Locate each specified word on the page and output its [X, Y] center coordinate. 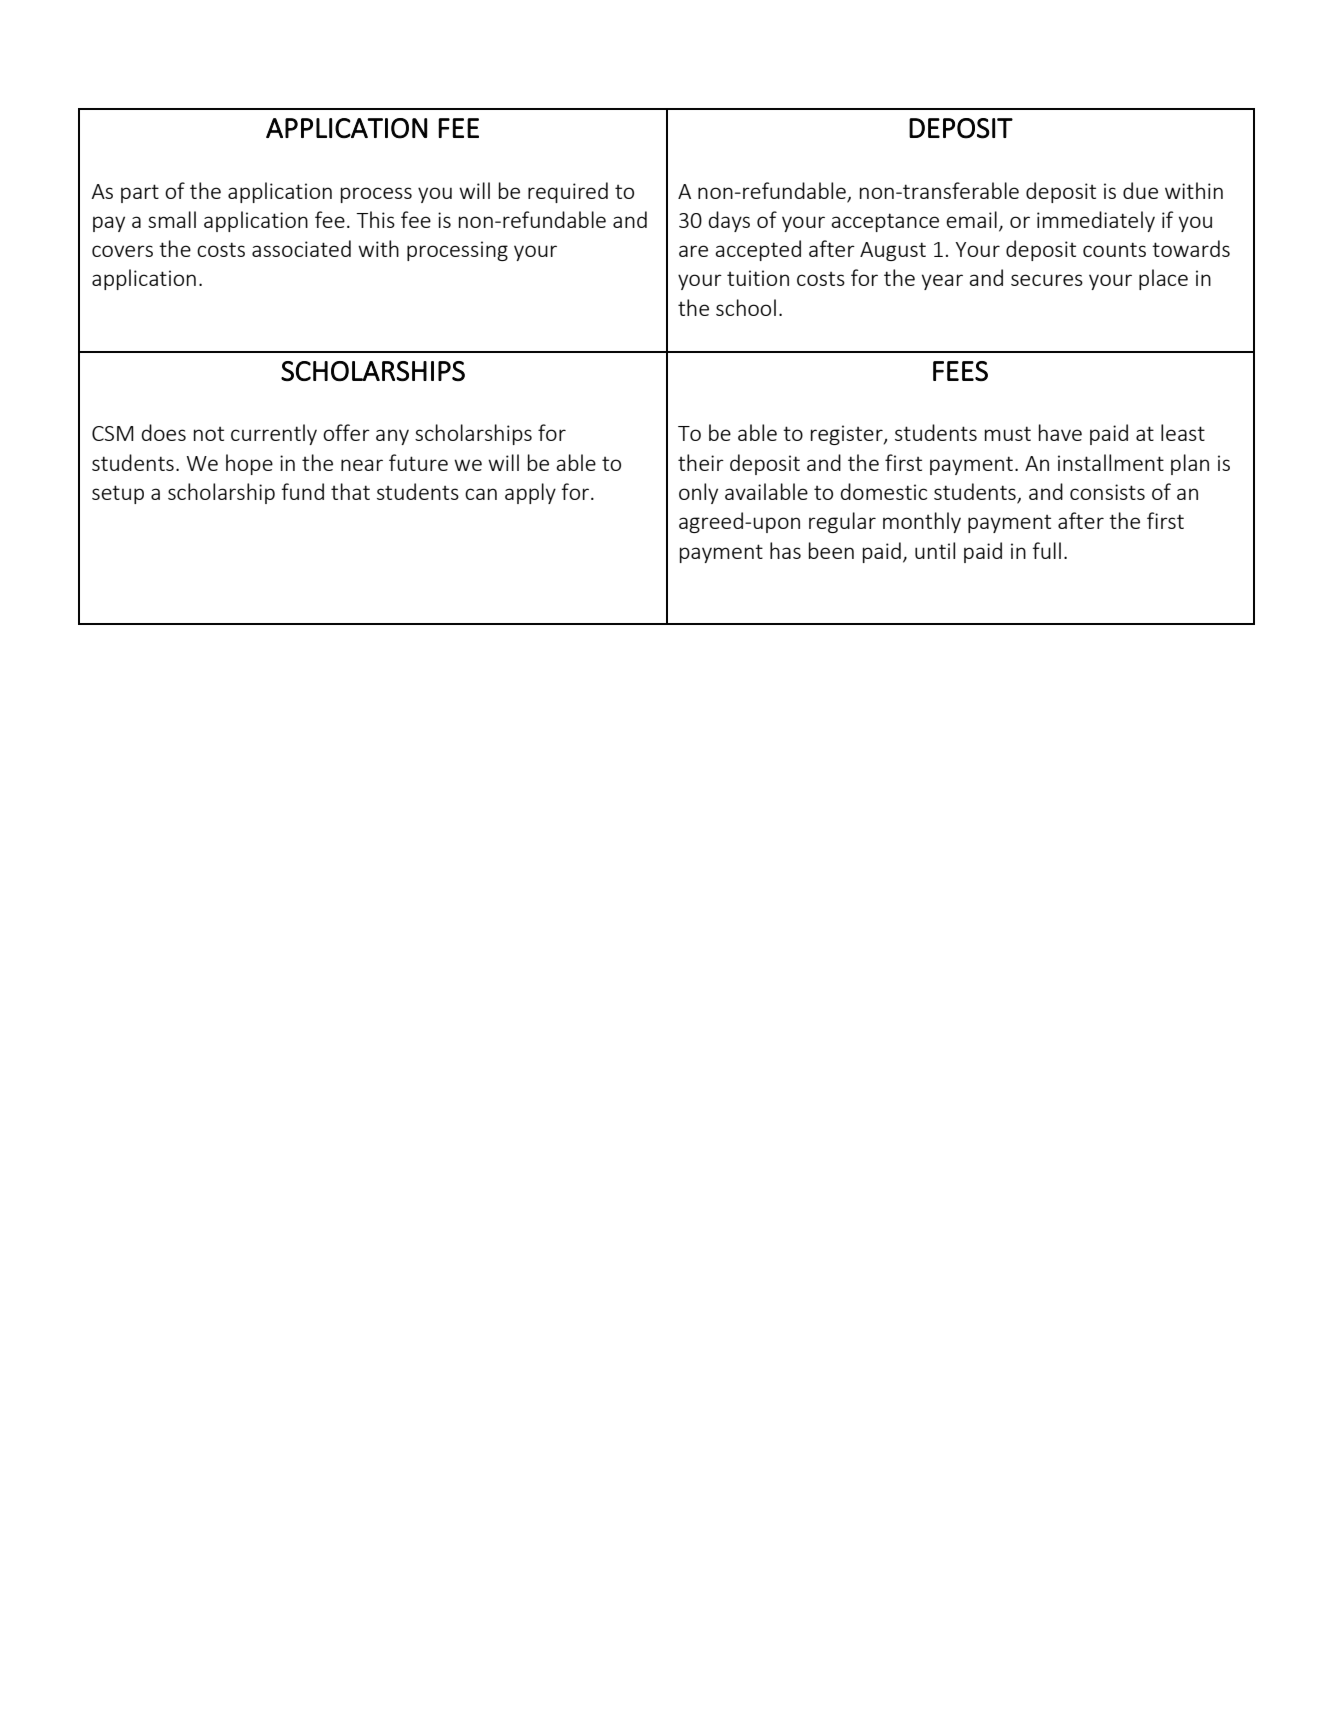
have [1060, 432]
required [568, 192]
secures [1047, 280]
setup [118, 494]
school [746, 307]
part [140, 193]
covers [122, 251]
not [209, 434]
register [848, 435]
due [1140, 190]
